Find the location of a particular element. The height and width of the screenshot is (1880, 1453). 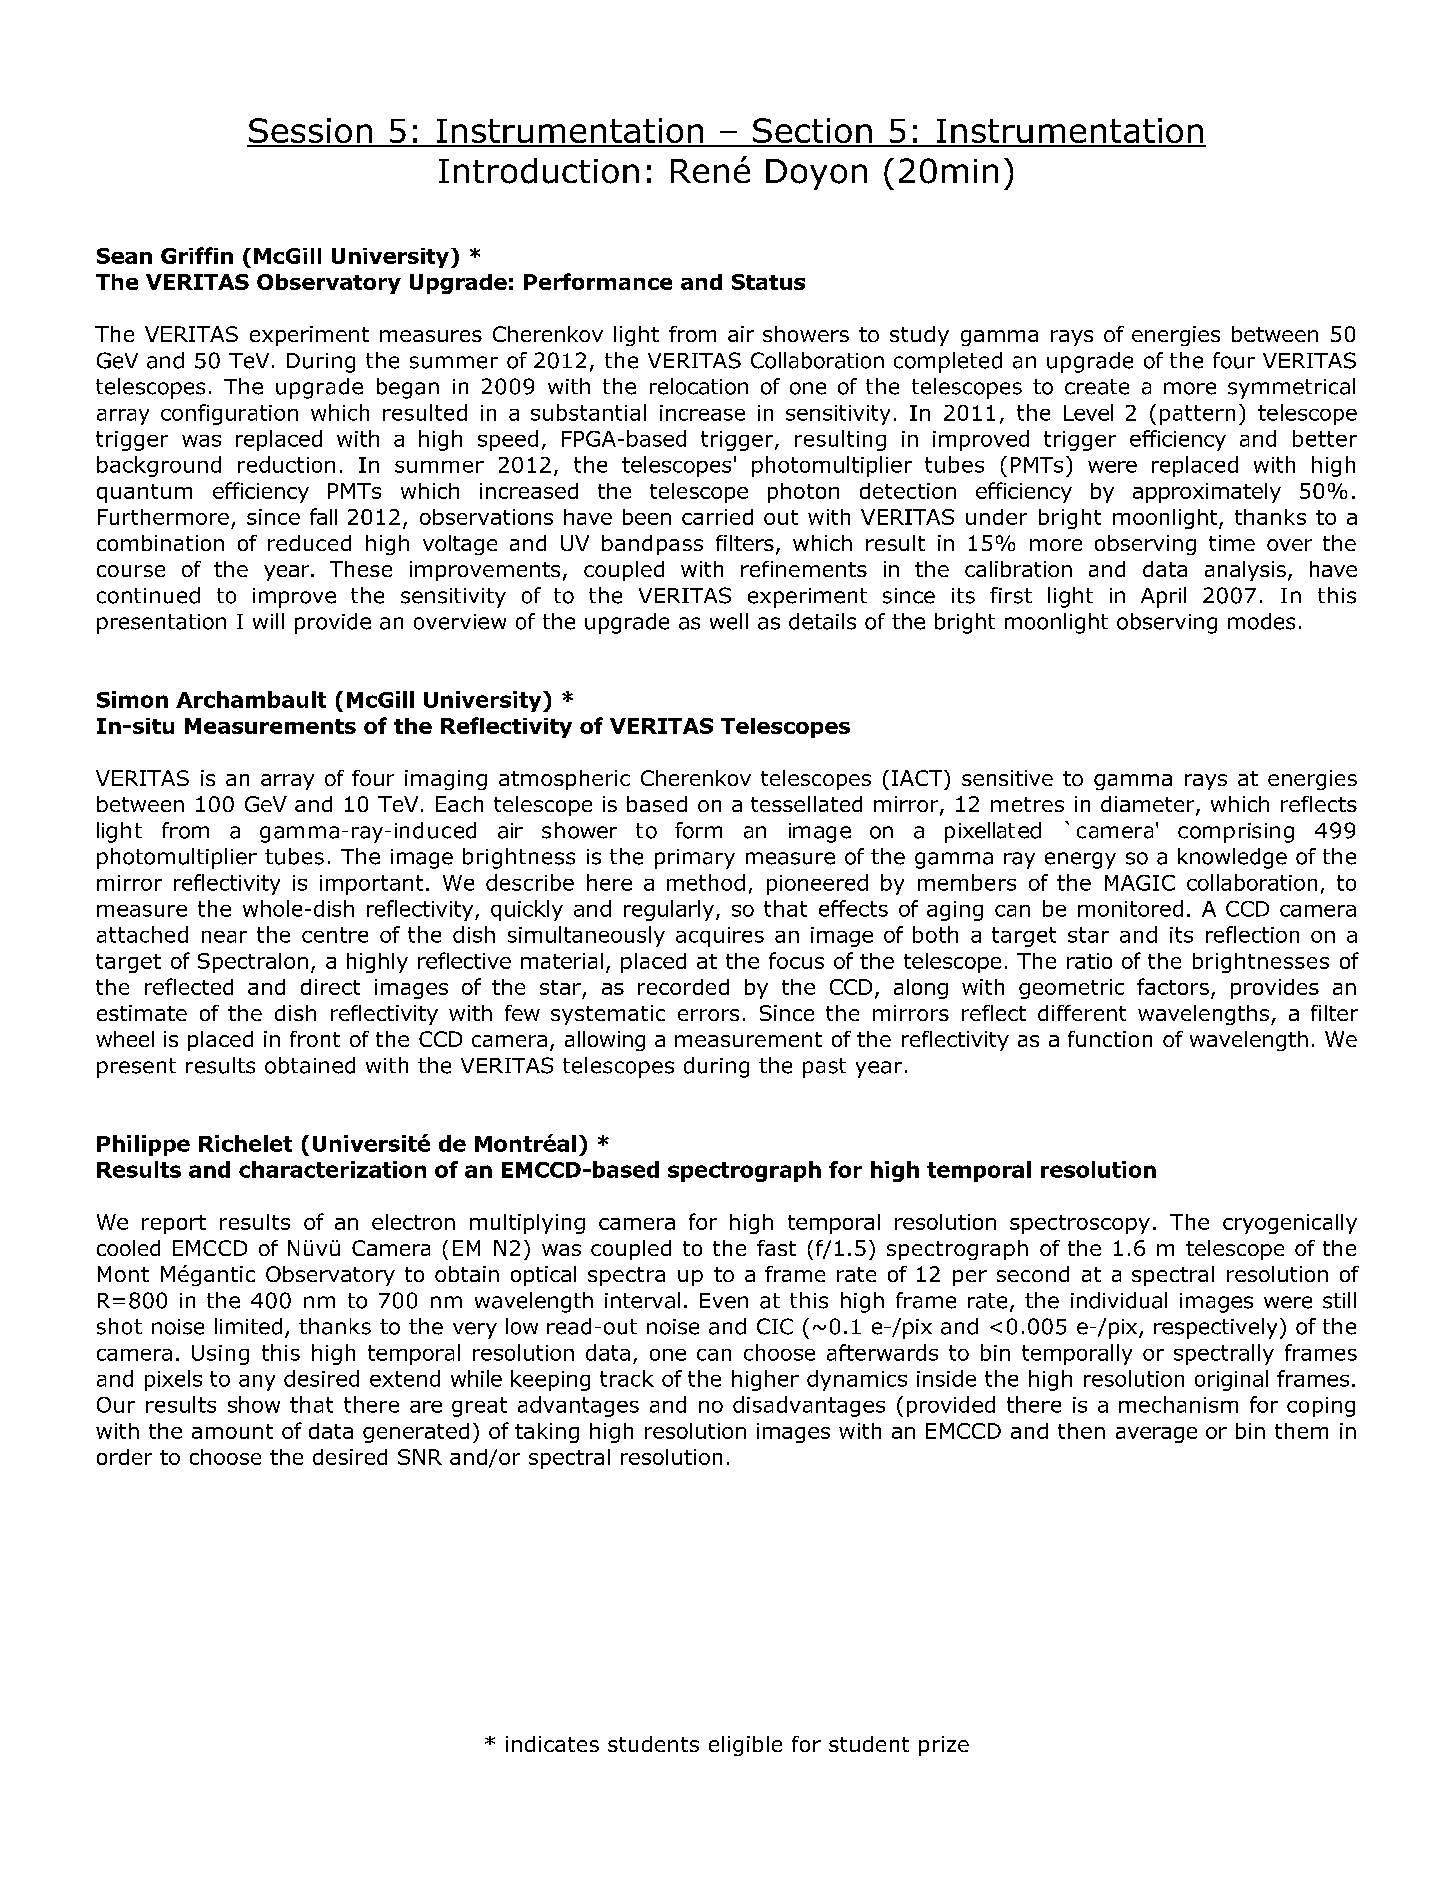

modes is located at coordinates (1261, 621).
